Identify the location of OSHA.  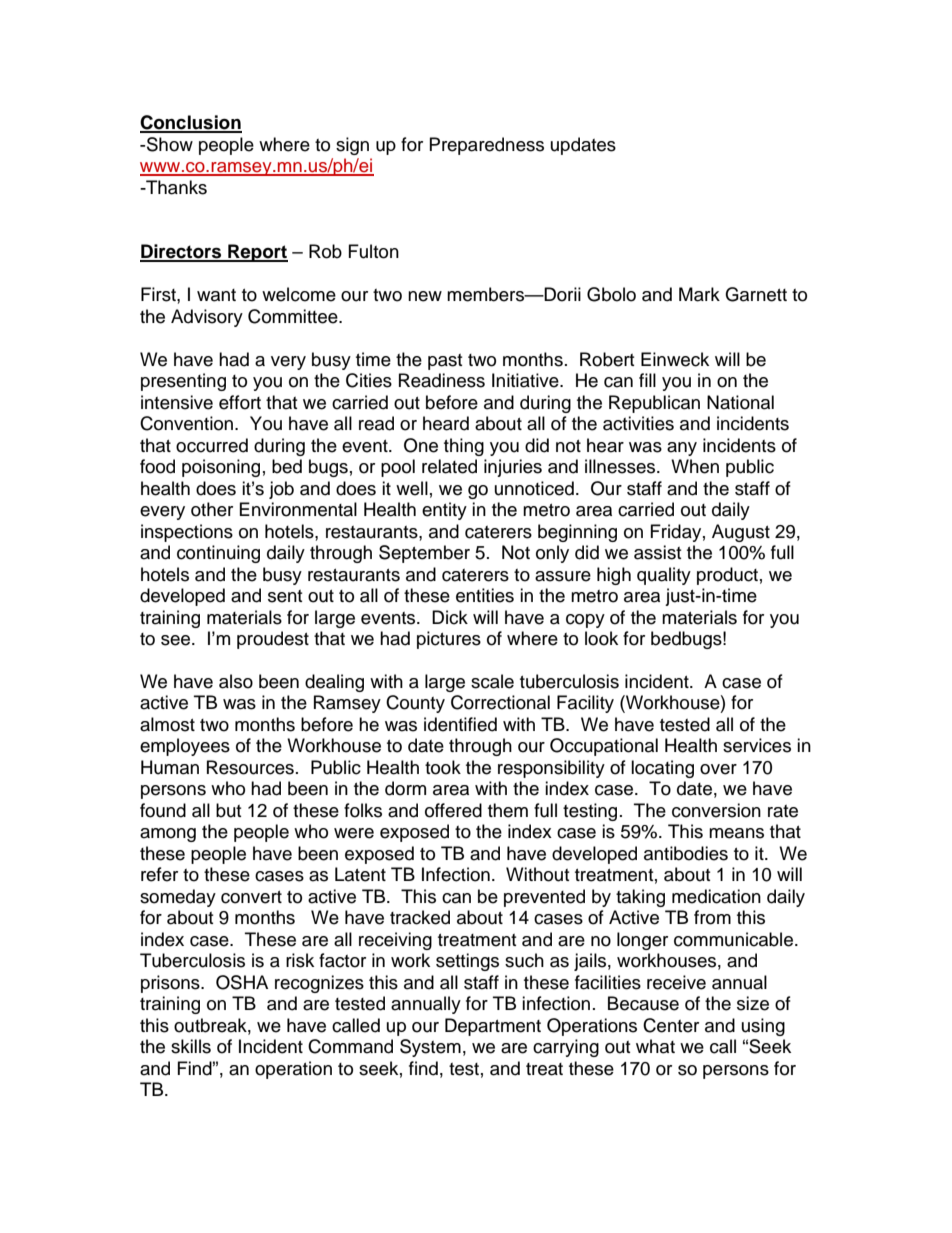
(242, 982).
